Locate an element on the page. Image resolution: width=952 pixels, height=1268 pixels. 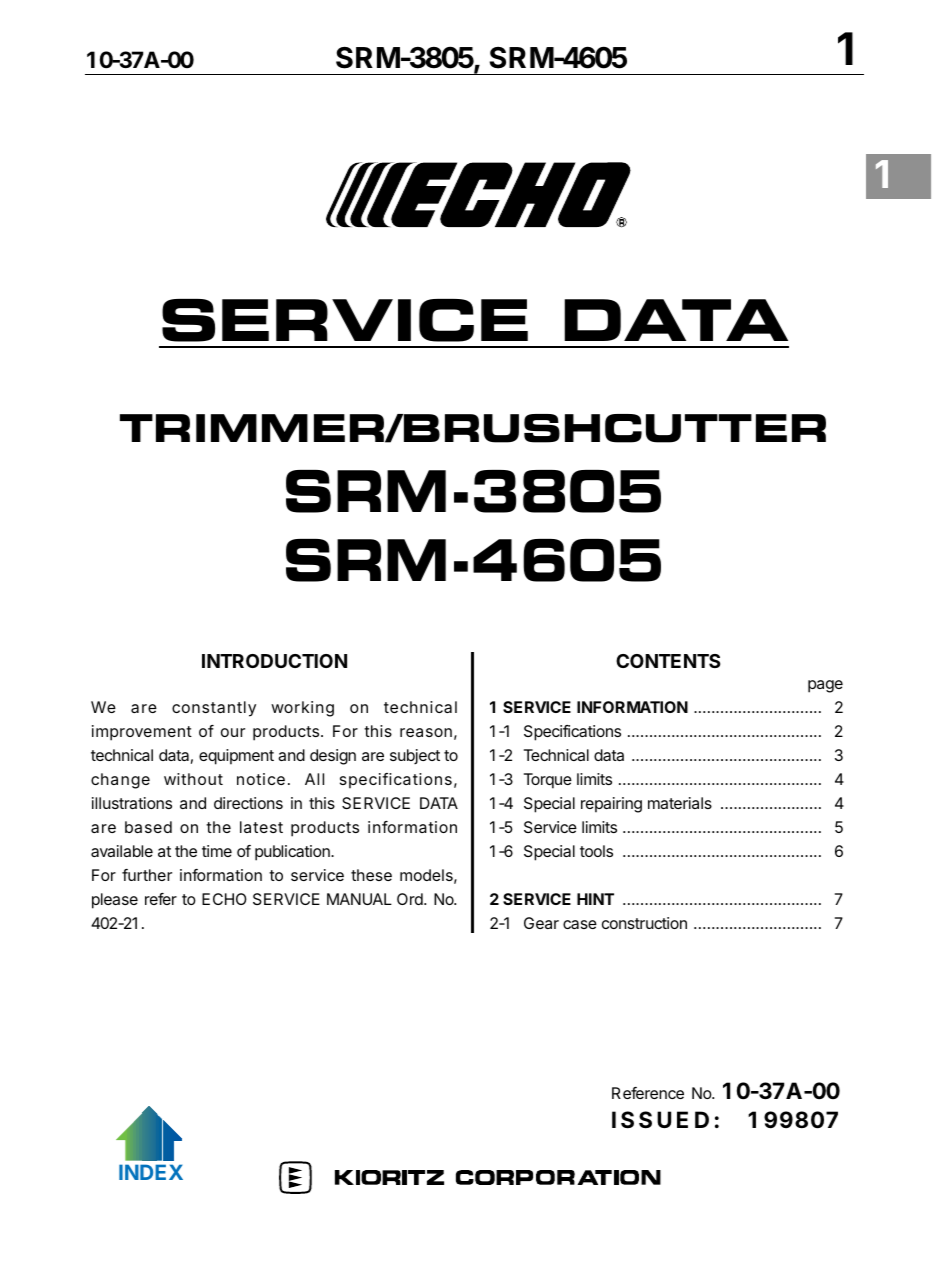
time is located at coordinates (217, 851).
